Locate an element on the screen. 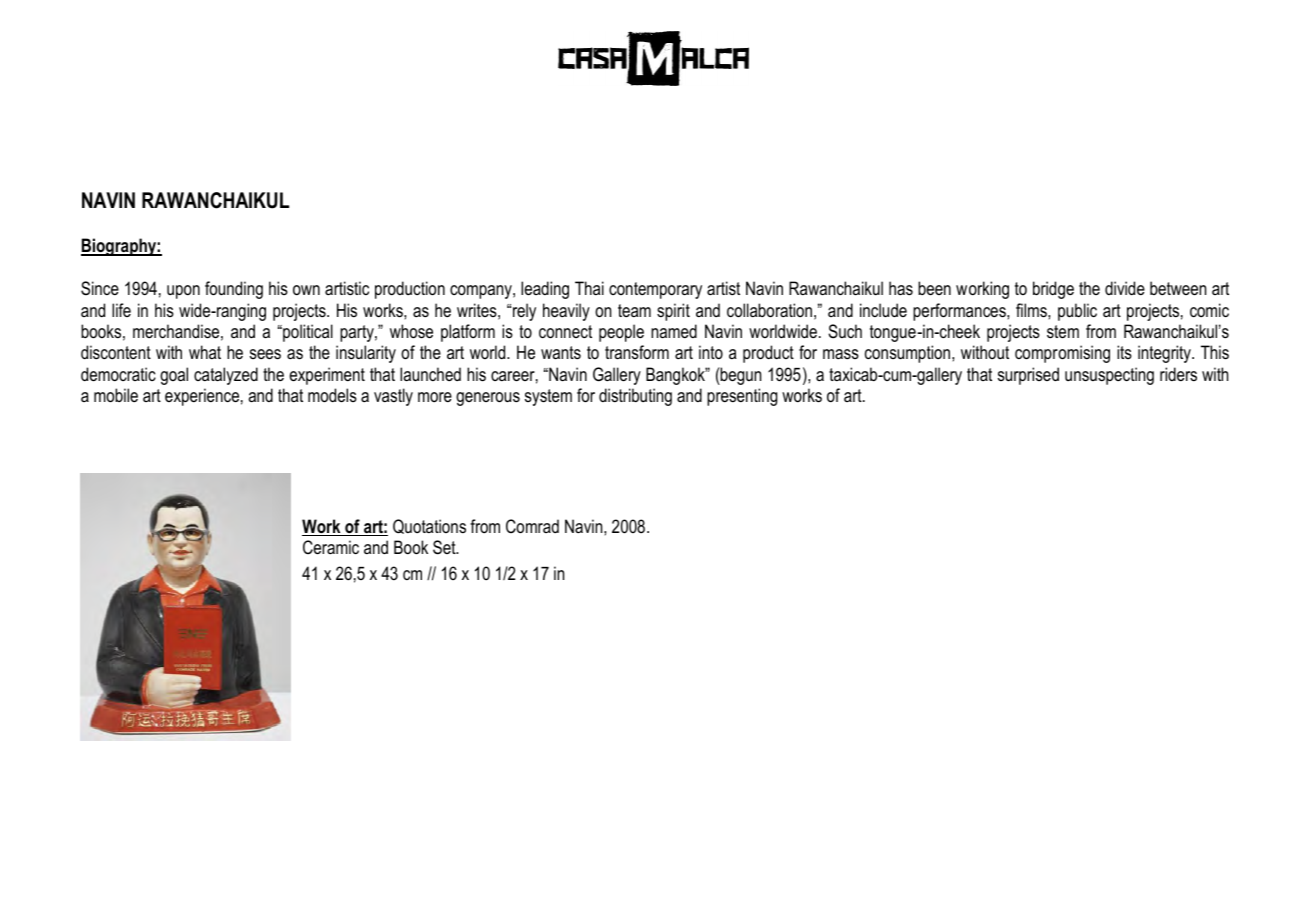 The image size is (1309, 924). unsuspecting is located at coordinates (1109, 376).
